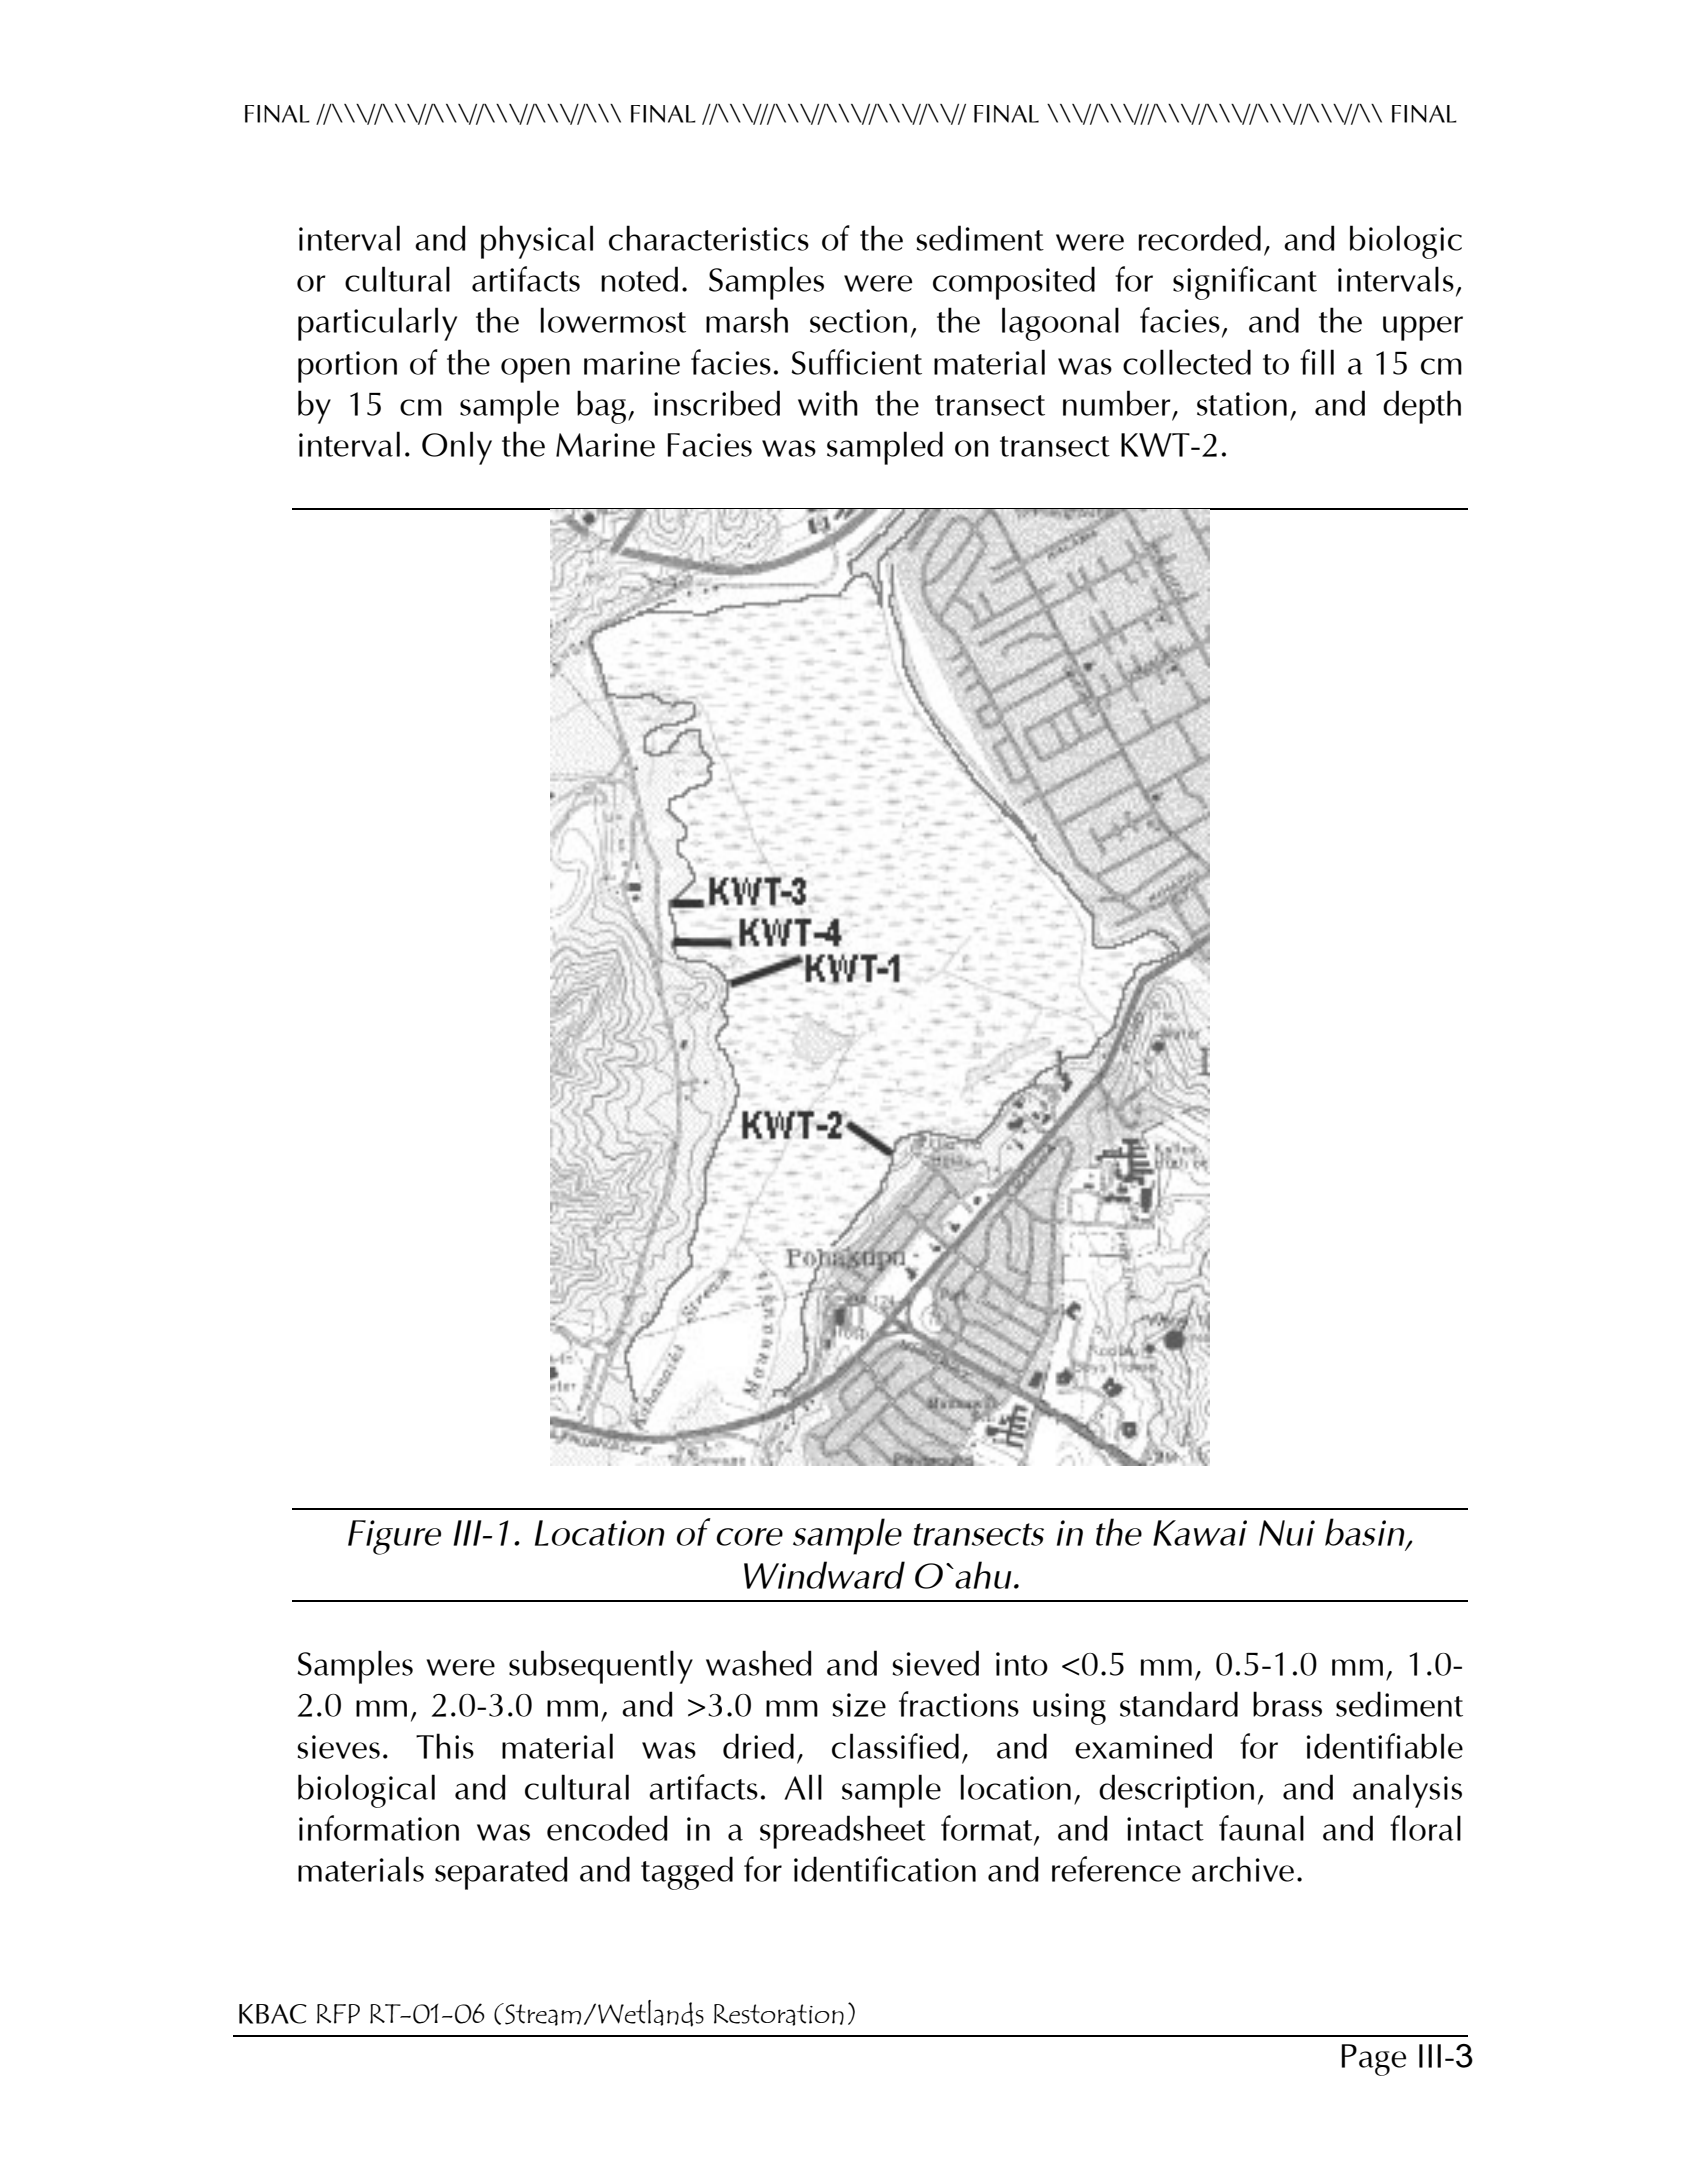 This screenshot has height=2175, width=1681. What do you see at coordinates (338, 2014) in the screenshot?
I see `RFP` at bounding box center [338, 2014].
